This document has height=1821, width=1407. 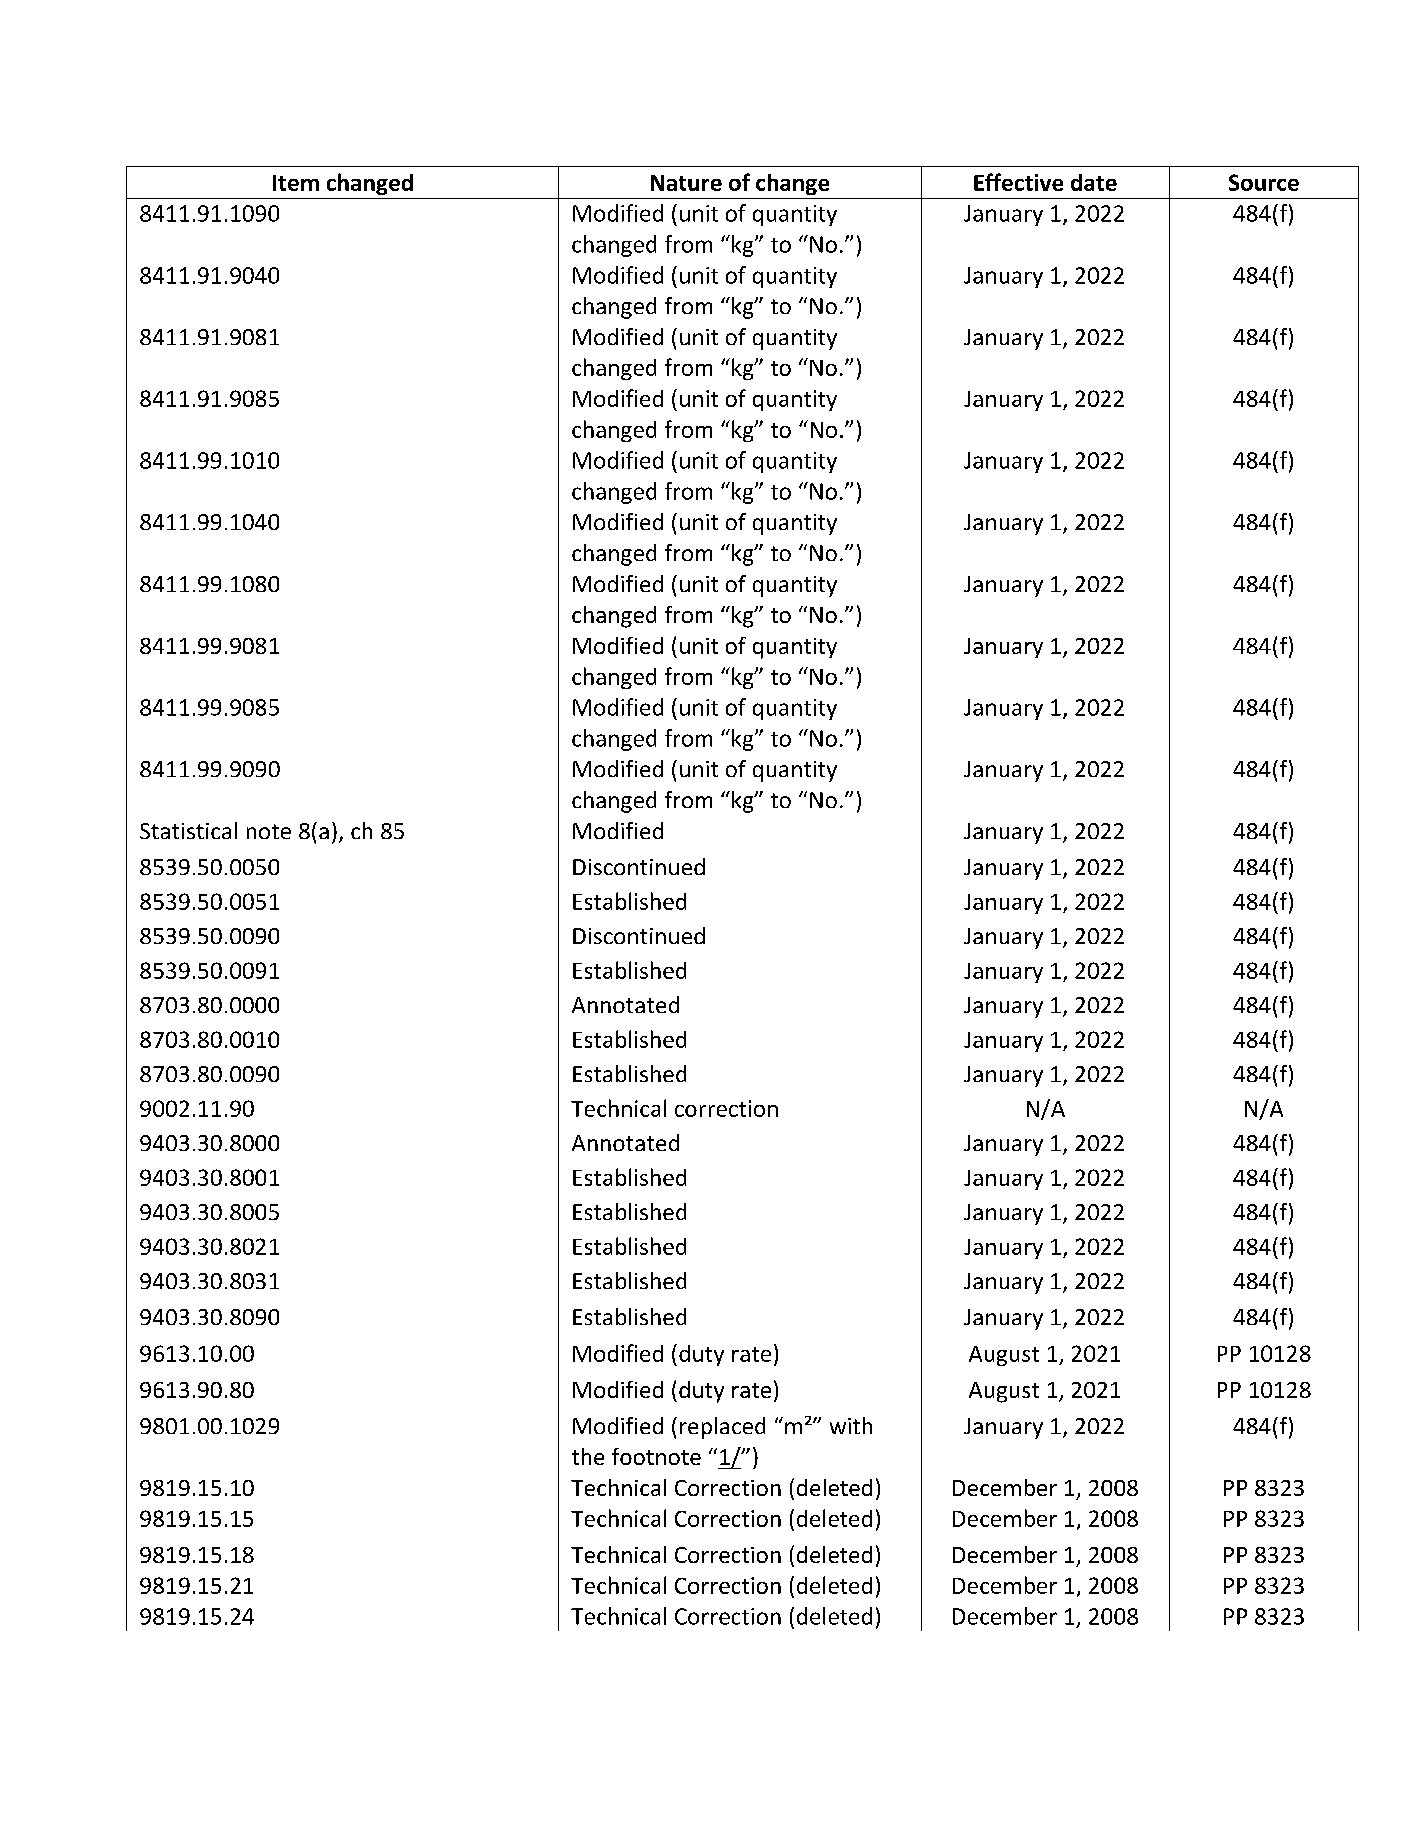 I want to click on date, so click(x=1094, y=182).
